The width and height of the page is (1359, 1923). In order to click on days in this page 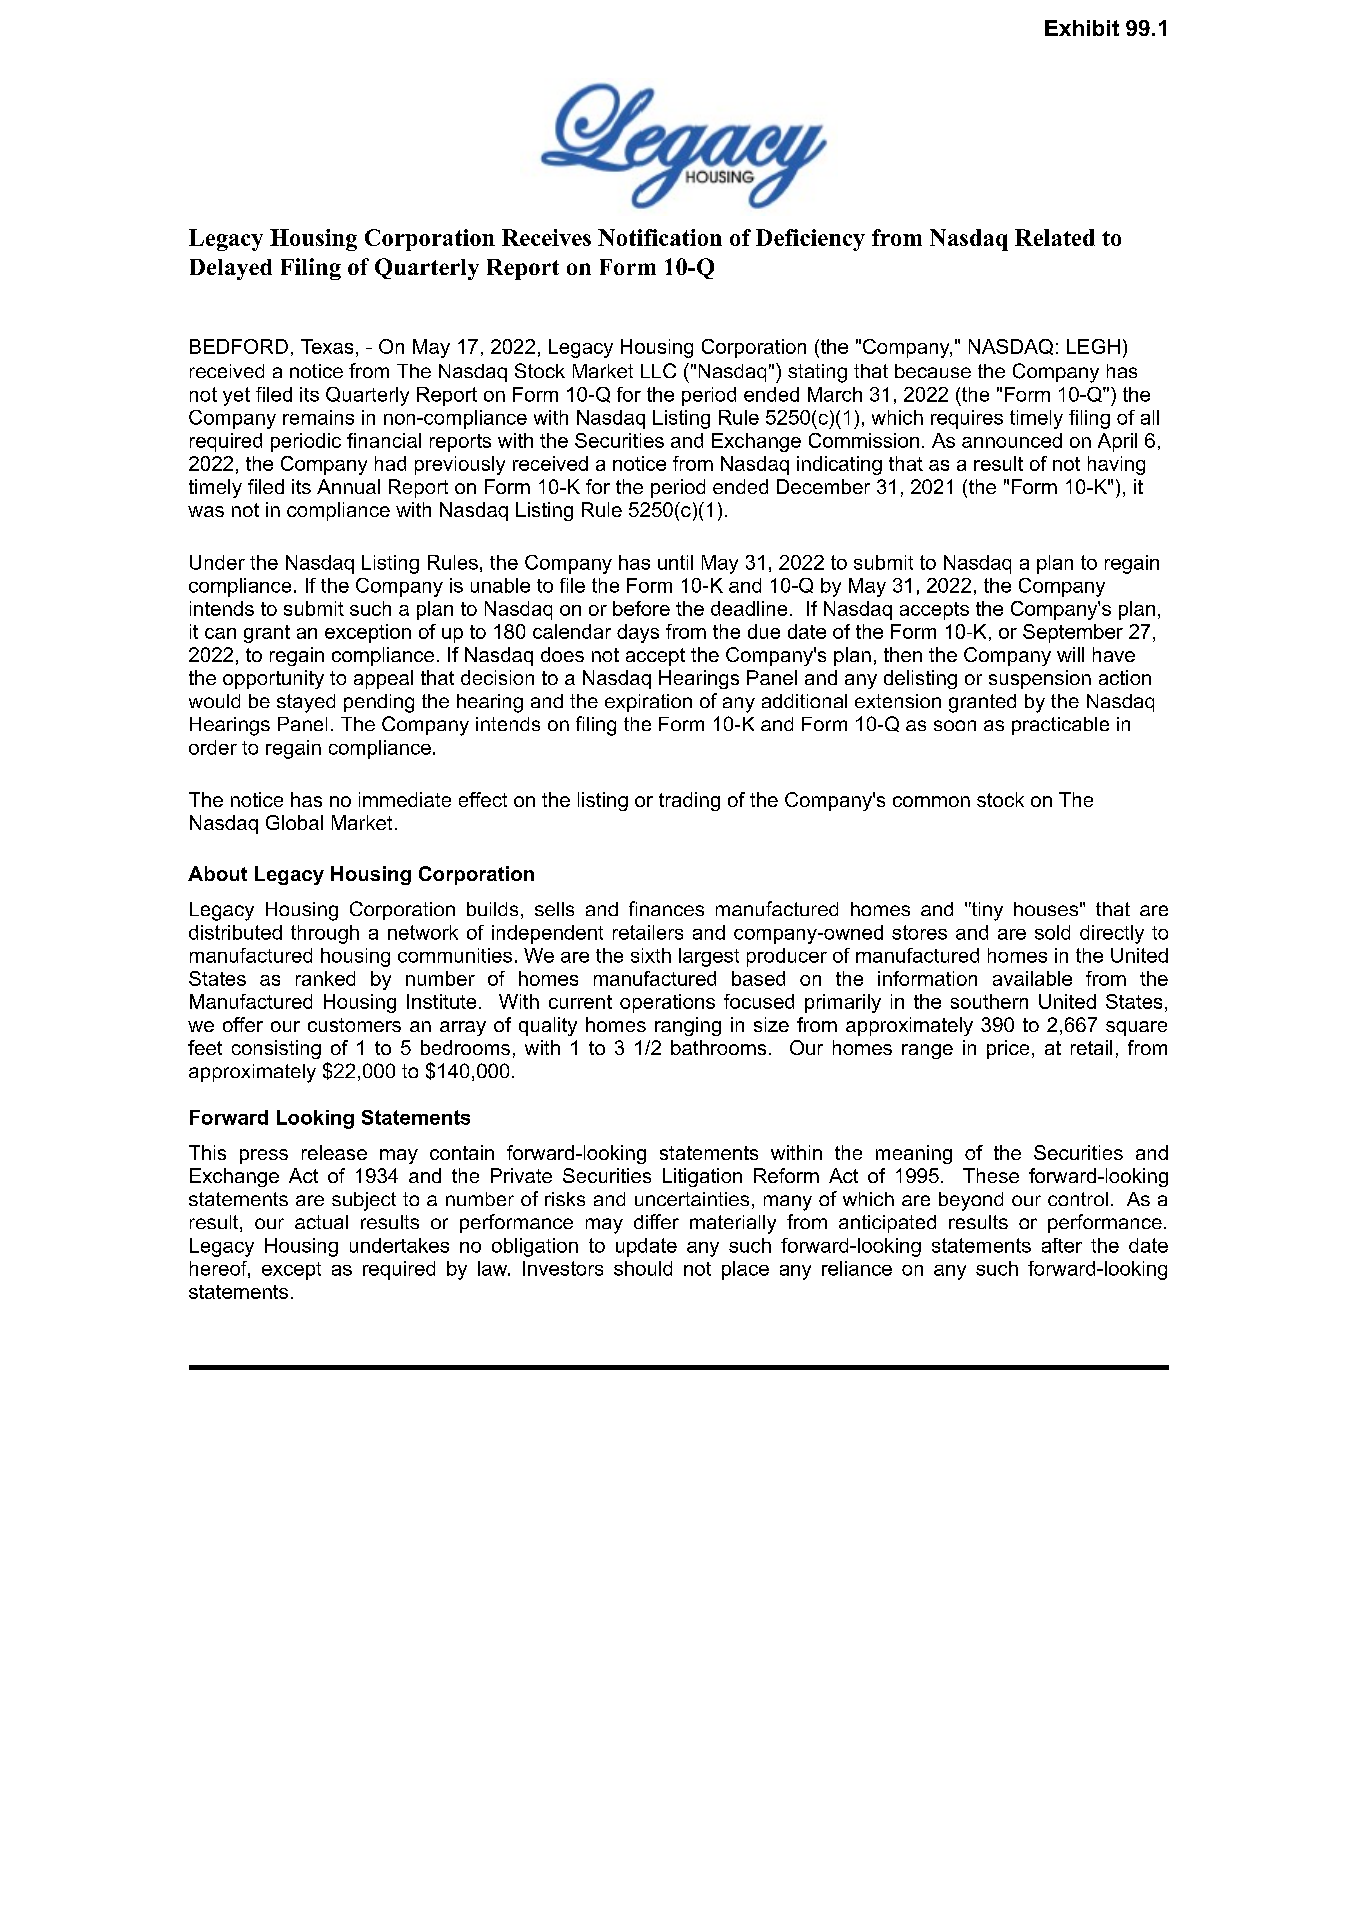, I will do `click(638, 633)`.
